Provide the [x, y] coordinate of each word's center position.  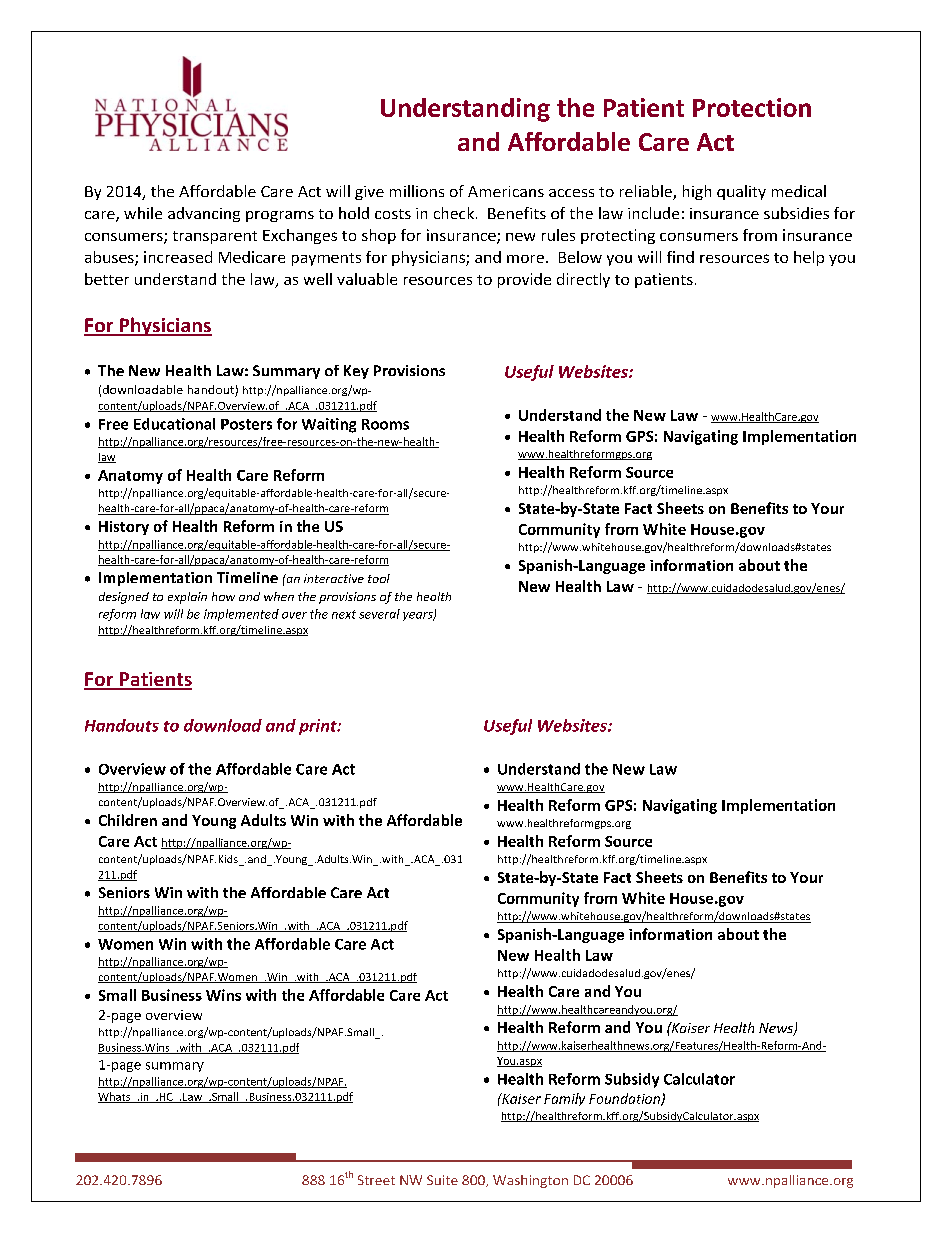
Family [564, 1099]
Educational [174, 424]
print [319, 727]
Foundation [625, 1099]
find [680, 257]
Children [128, 820]
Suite [442, 1180]
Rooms [385, 424]
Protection [752, 107]
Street [376, 1180]
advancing [204, 214]
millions [417, 191]
